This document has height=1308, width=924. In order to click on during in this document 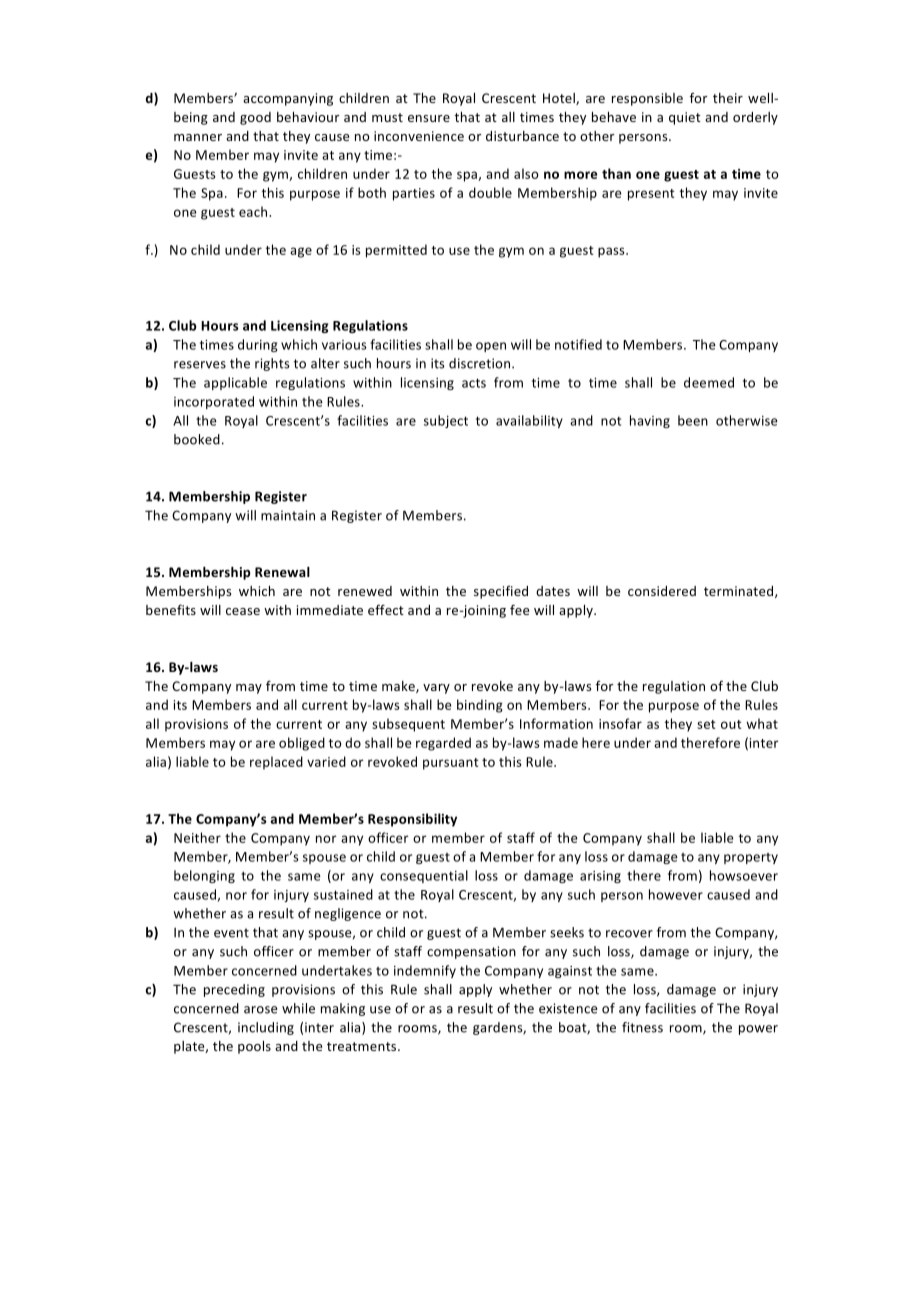, I will do `click(258, 345)`.
